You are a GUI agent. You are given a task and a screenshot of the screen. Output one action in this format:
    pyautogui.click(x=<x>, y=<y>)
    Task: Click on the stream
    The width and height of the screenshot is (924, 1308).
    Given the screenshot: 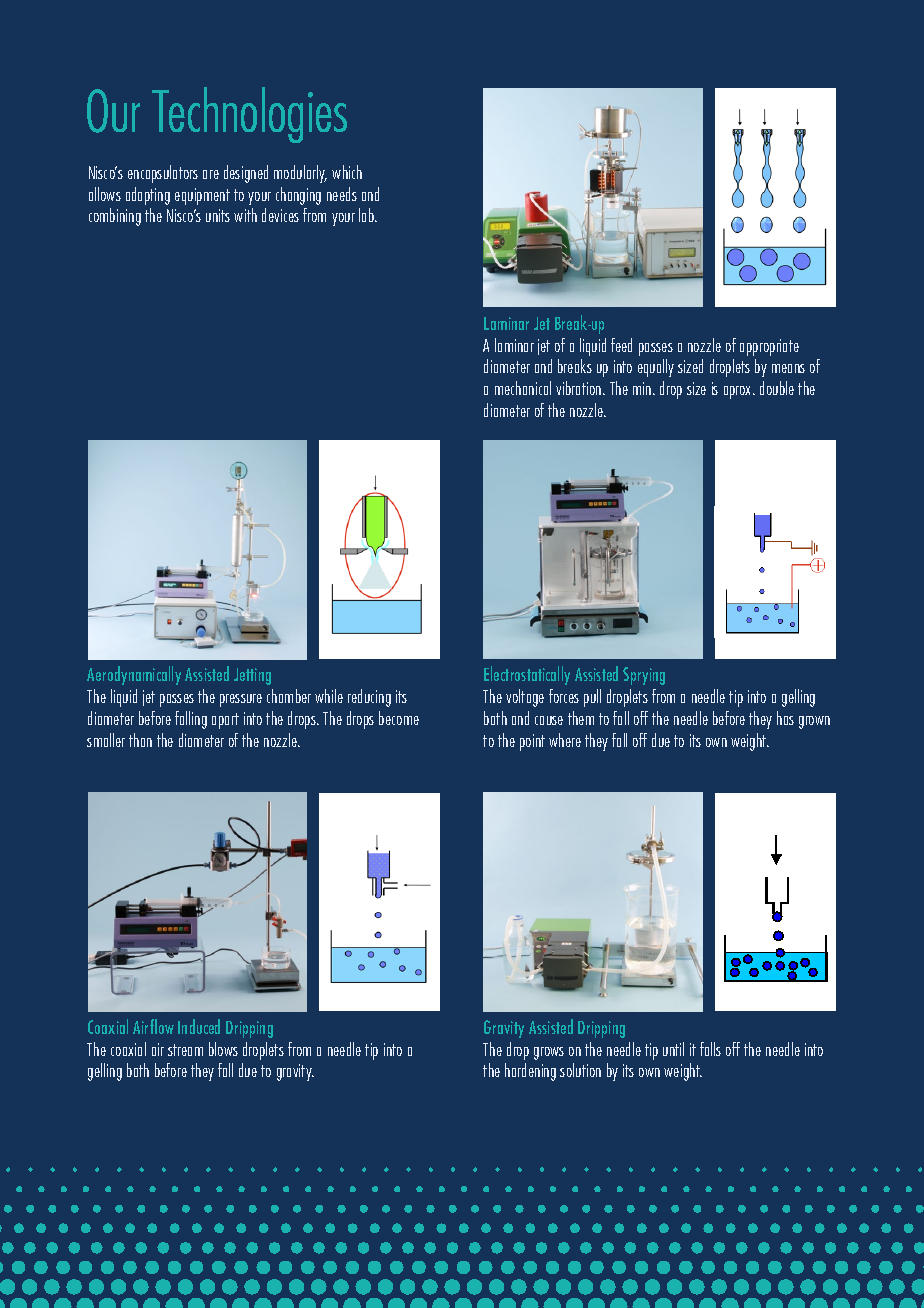 What is the action you would take?
    pyautogui.click(x=185, y=1050)
